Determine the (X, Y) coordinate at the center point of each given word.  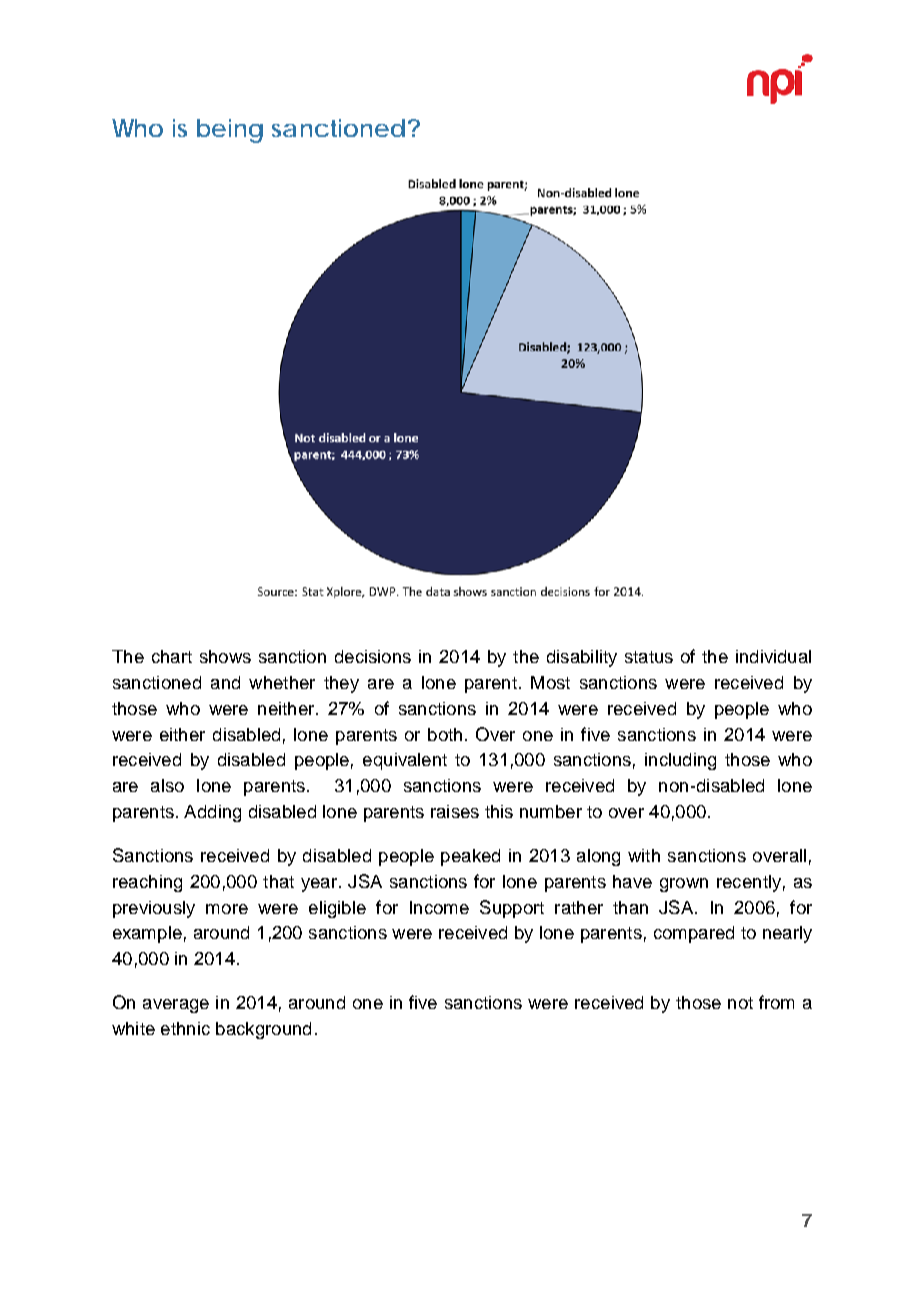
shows (225, 656)
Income (439, 907)
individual (773, 656)
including (680, 761)
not (740, 1003)
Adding (212, 813)
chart (172, 656)
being (230, 131)
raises (455, 811)
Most (550, 682)
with (644, 855)
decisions (373, 656)
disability (582, 658)
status (649, 657)
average (176, 1006)
